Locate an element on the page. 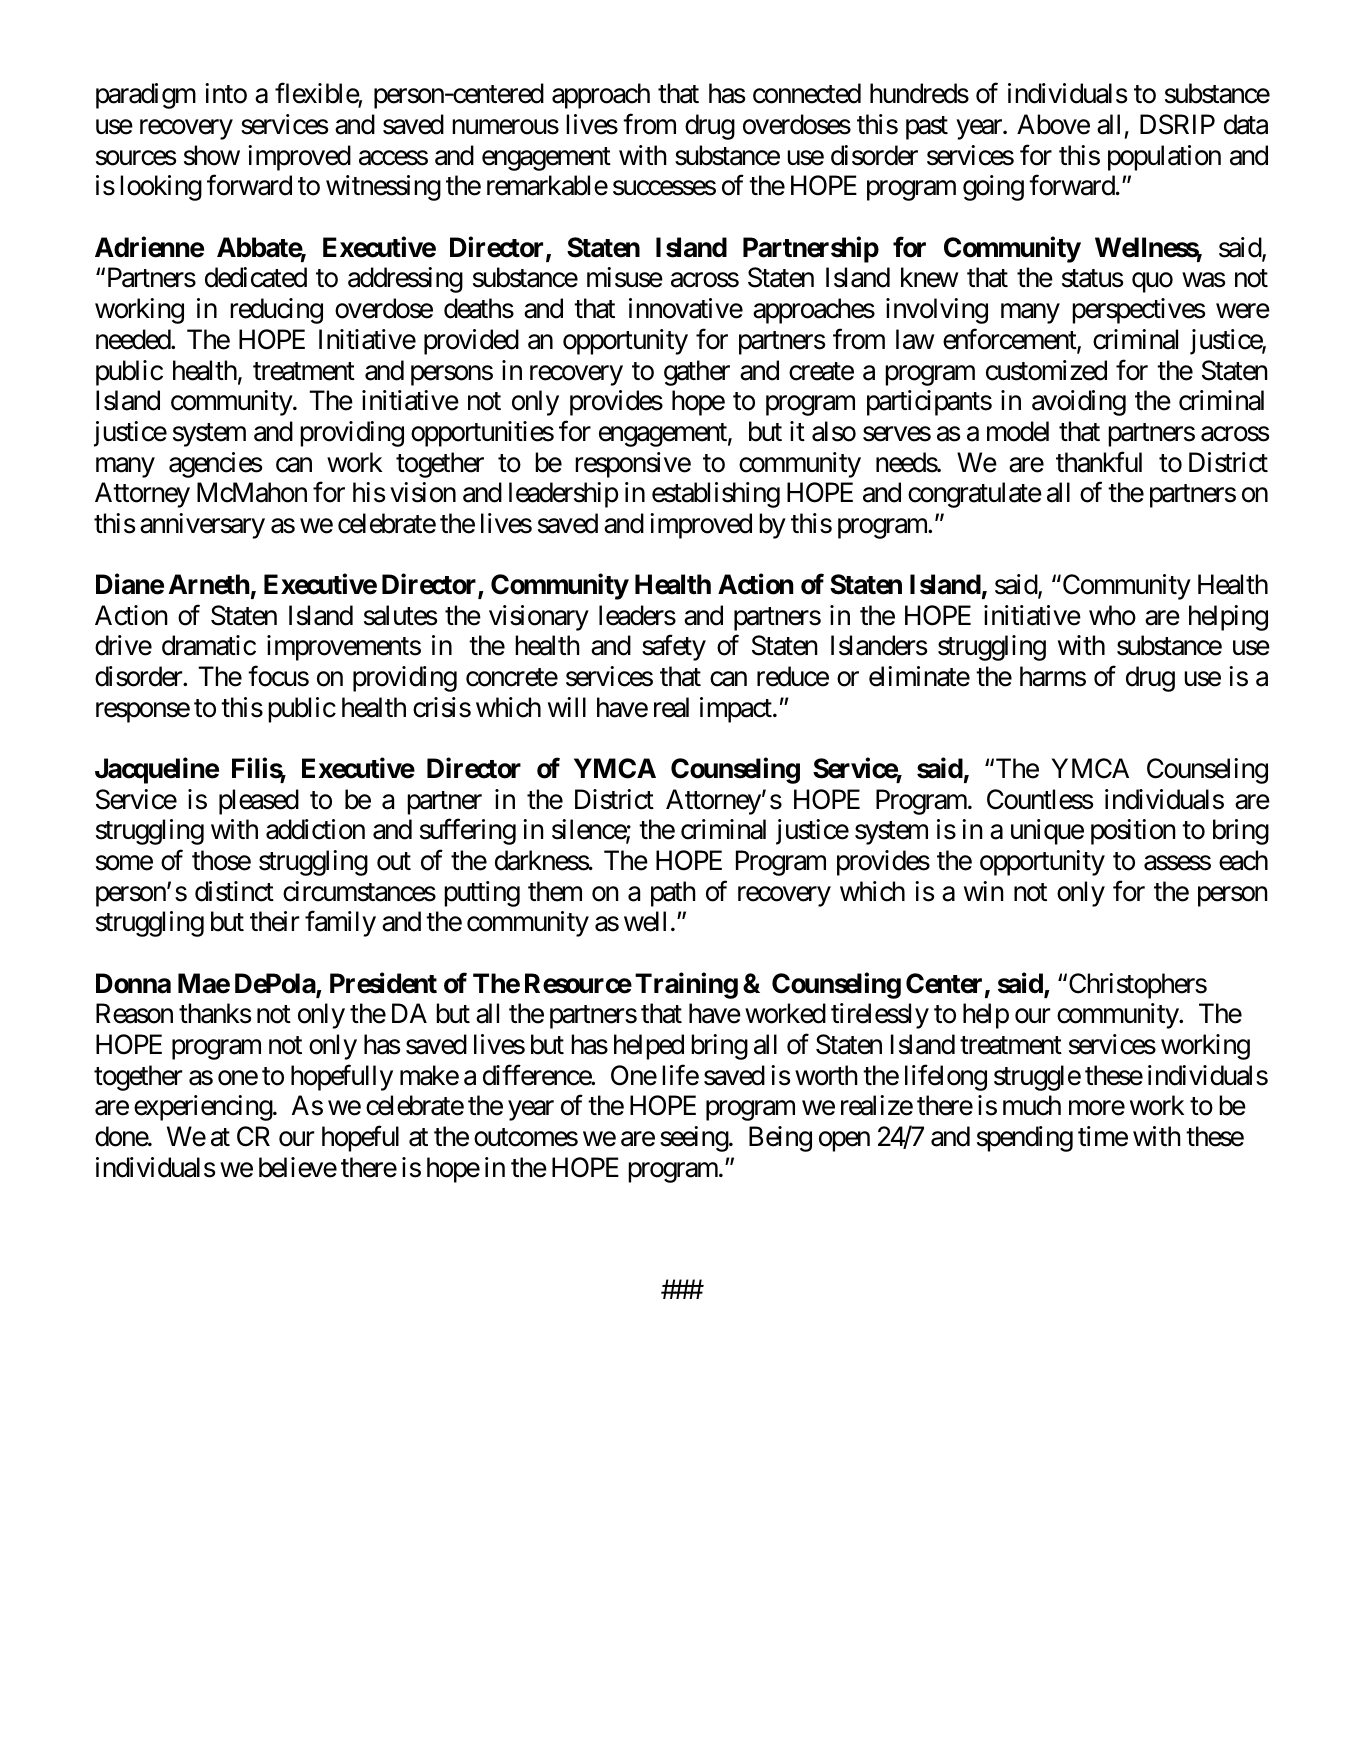  safety is located at coordinates (674, 648).
